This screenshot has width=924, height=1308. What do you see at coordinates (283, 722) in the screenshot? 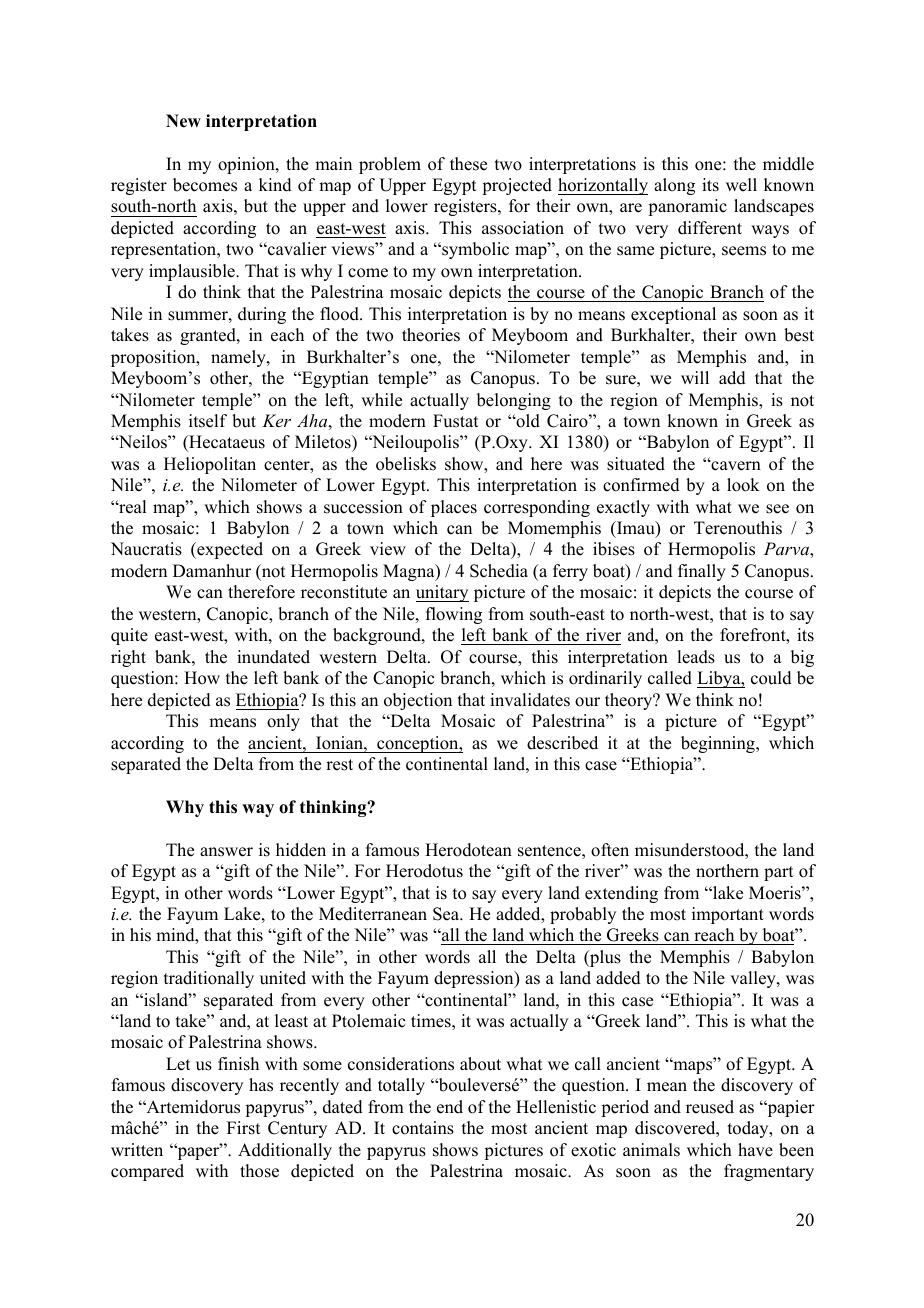
I see `only` at bounding box center [283, 722].
